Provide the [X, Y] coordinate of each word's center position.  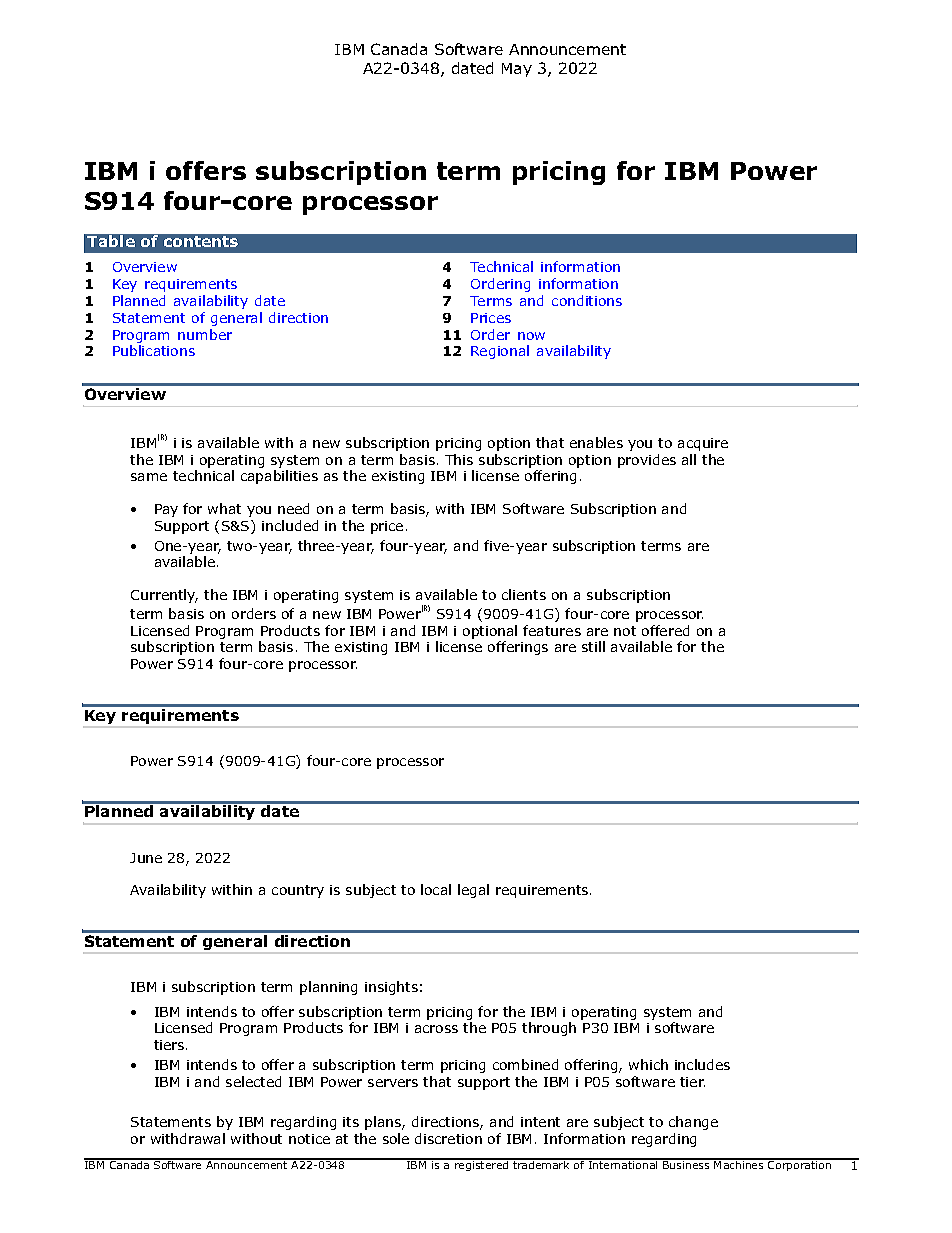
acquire [703, 444]
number [205, 334]
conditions [587, 300]
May [517, 70]
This [459, 459]
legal [473, 891]
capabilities [279, 477]
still [593, 646]
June [146, 858]
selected [253, 1081]
